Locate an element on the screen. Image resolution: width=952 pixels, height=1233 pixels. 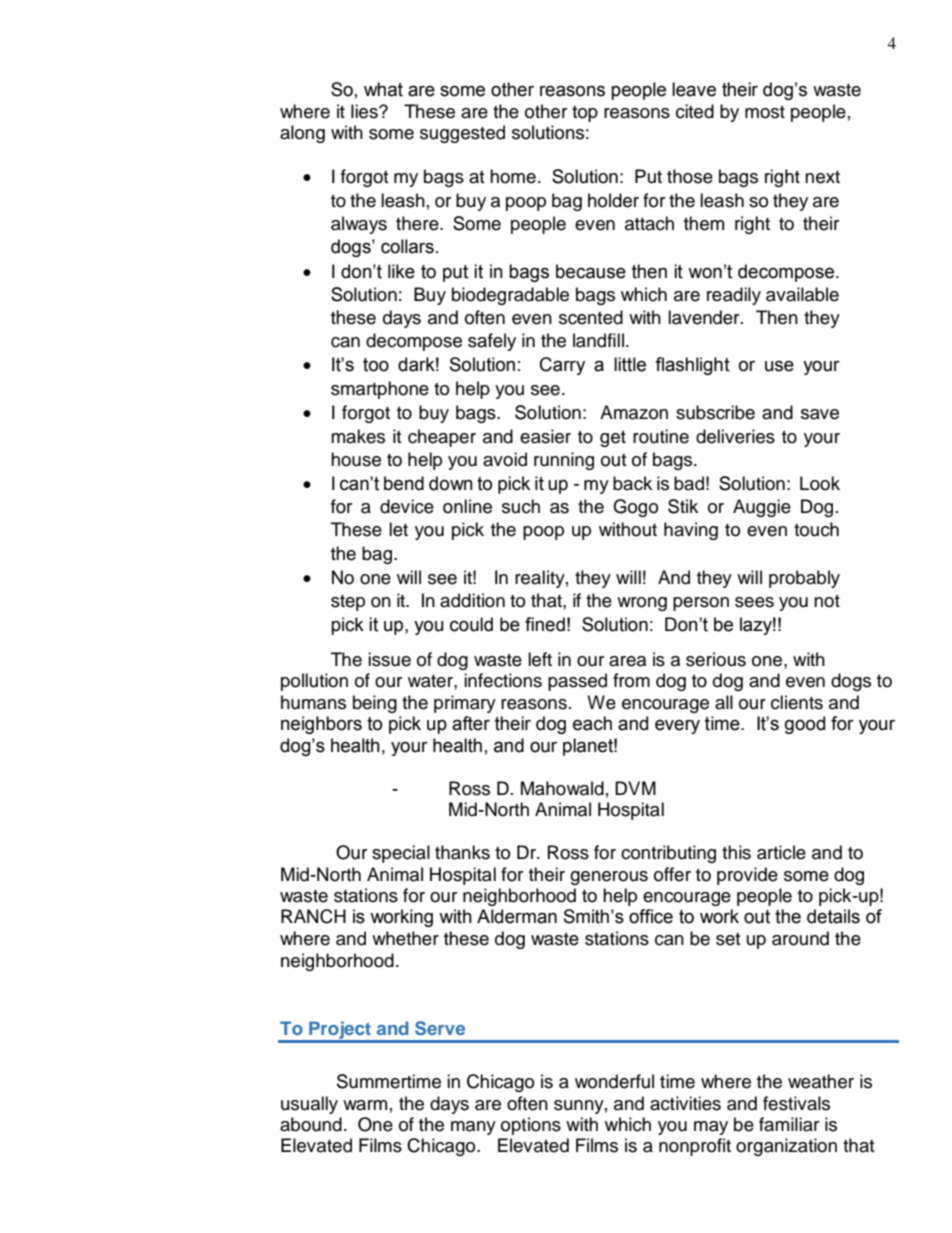
options is located at coordinates (531, 1126).
